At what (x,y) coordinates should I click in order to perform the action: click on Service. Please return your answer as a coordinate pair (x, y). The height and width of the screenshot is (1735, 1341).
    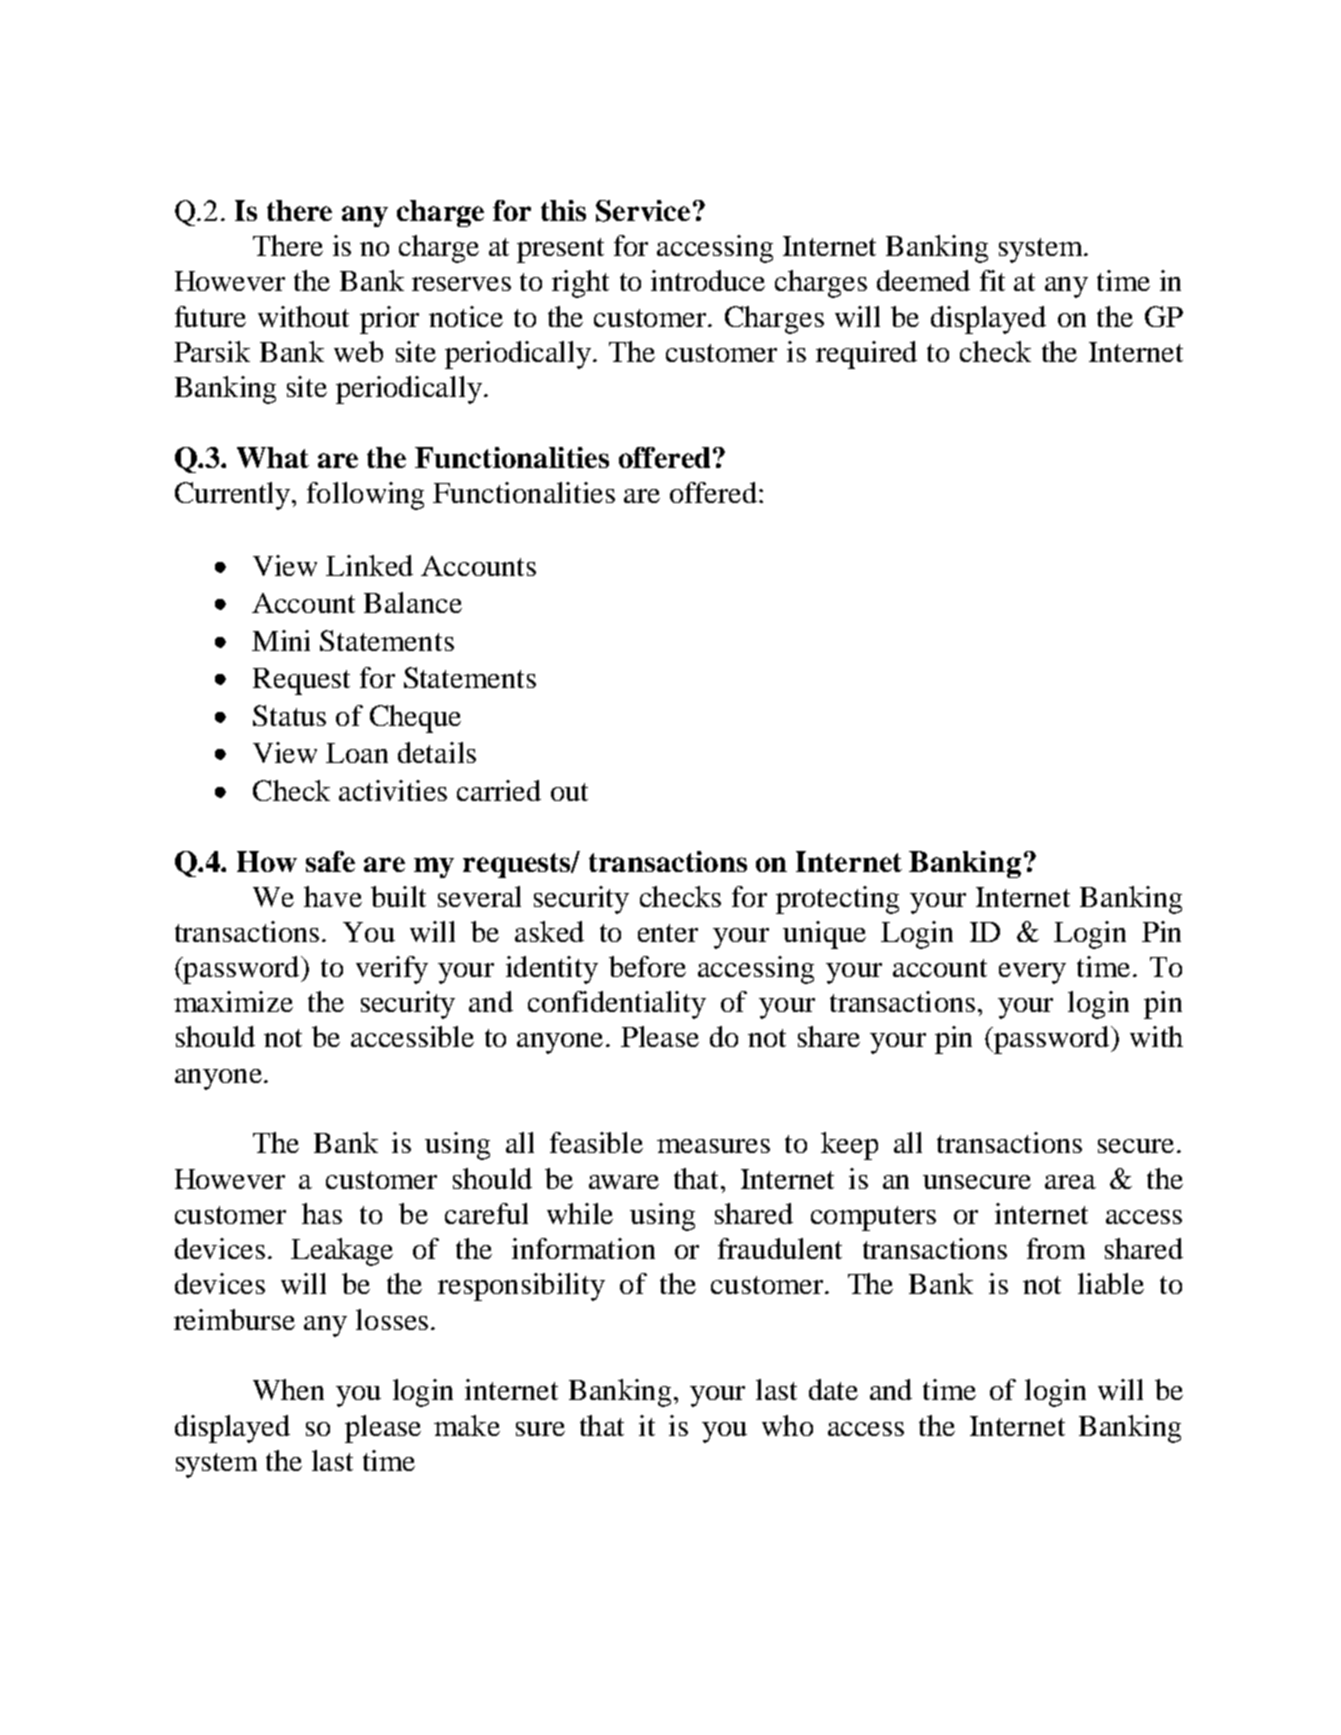
    Looking at the image, I should click on (643, 211).
